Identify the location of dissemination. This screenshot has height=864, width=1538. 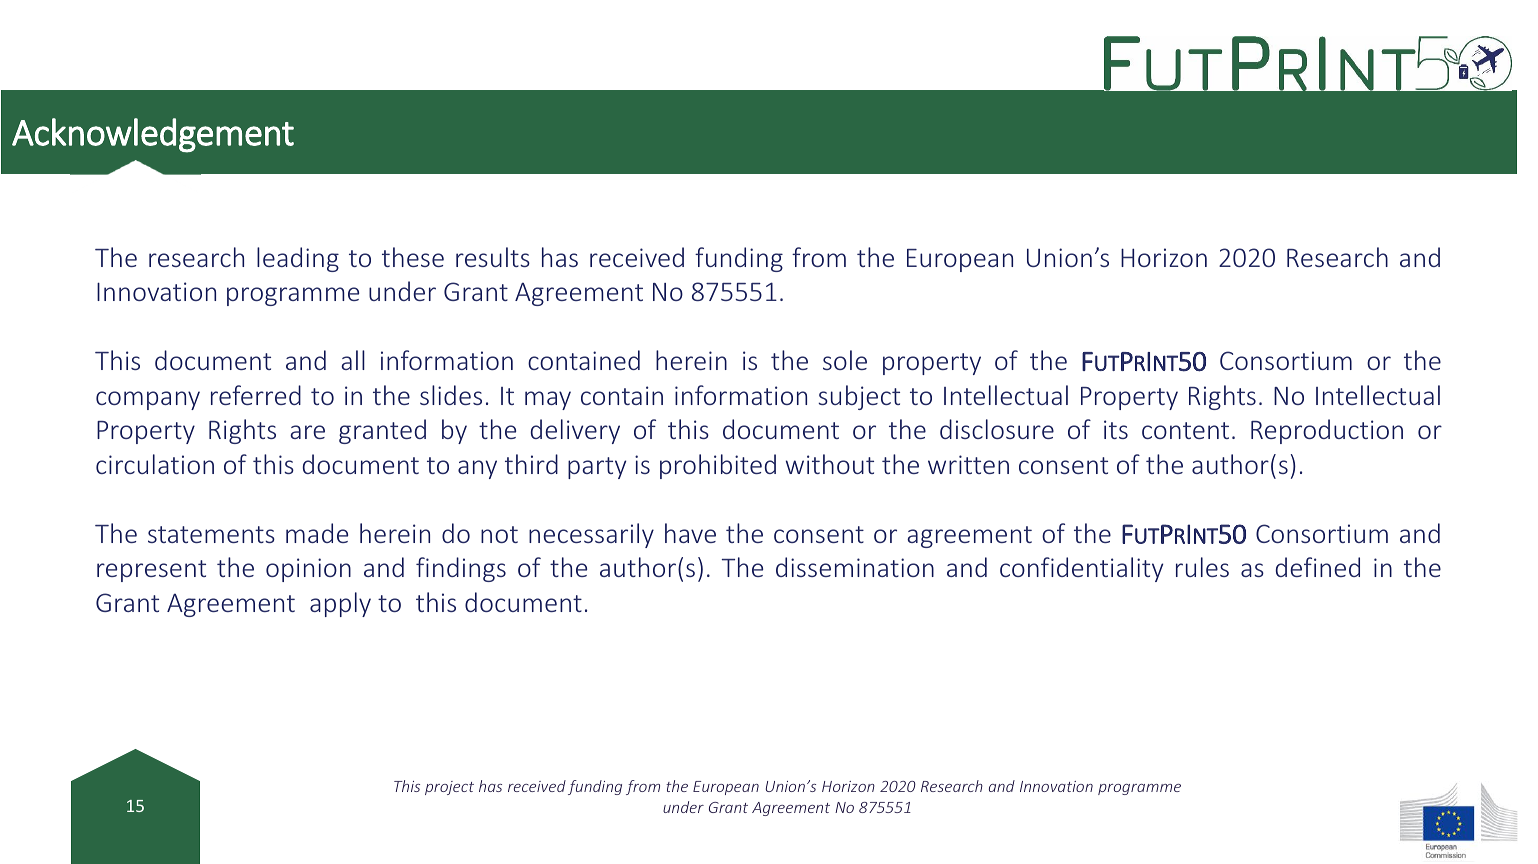
(855, 567).
